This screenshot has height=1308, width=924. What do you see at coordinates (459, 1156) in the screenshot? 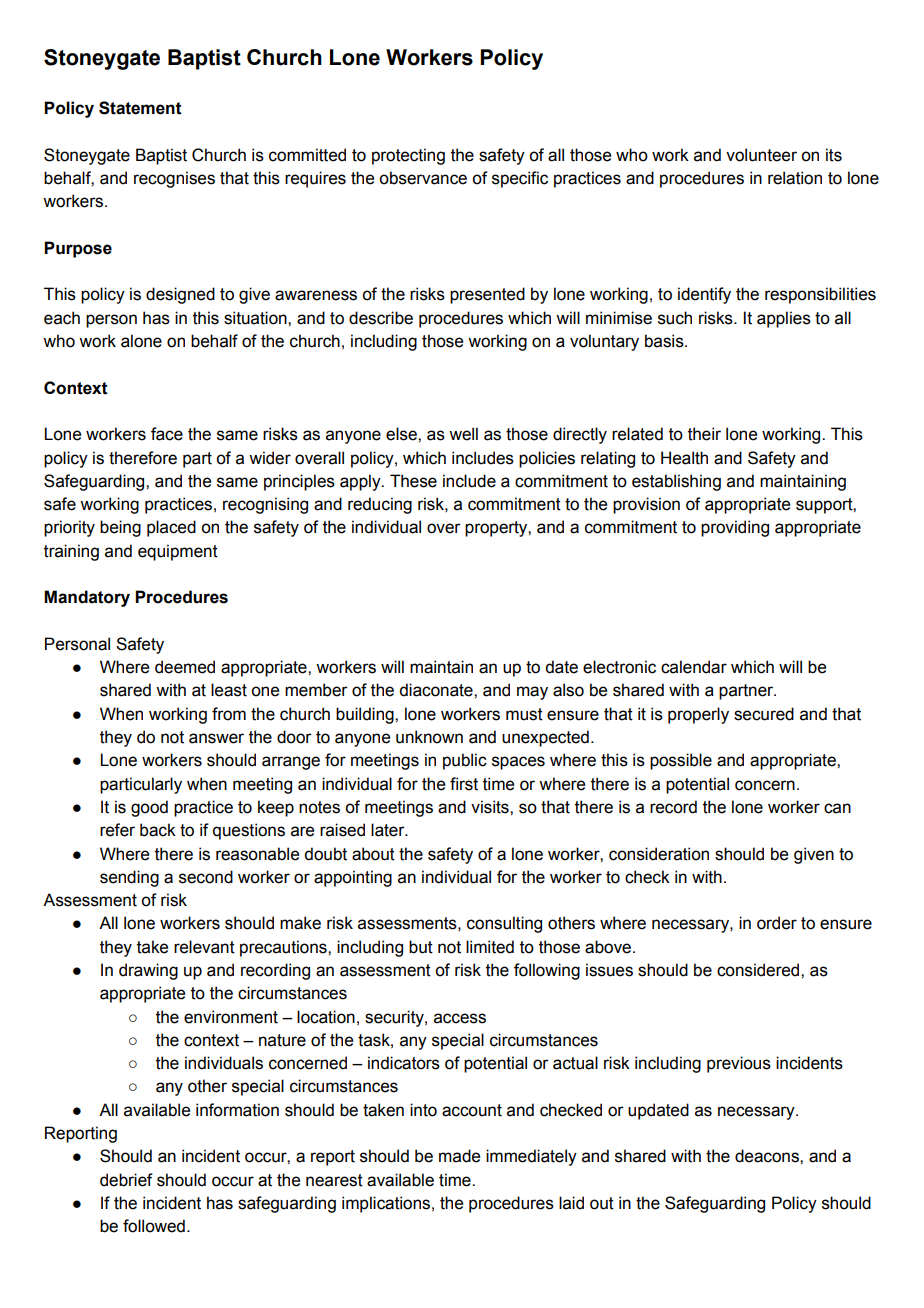
I see `made` at bounding box center [459, 1156].
